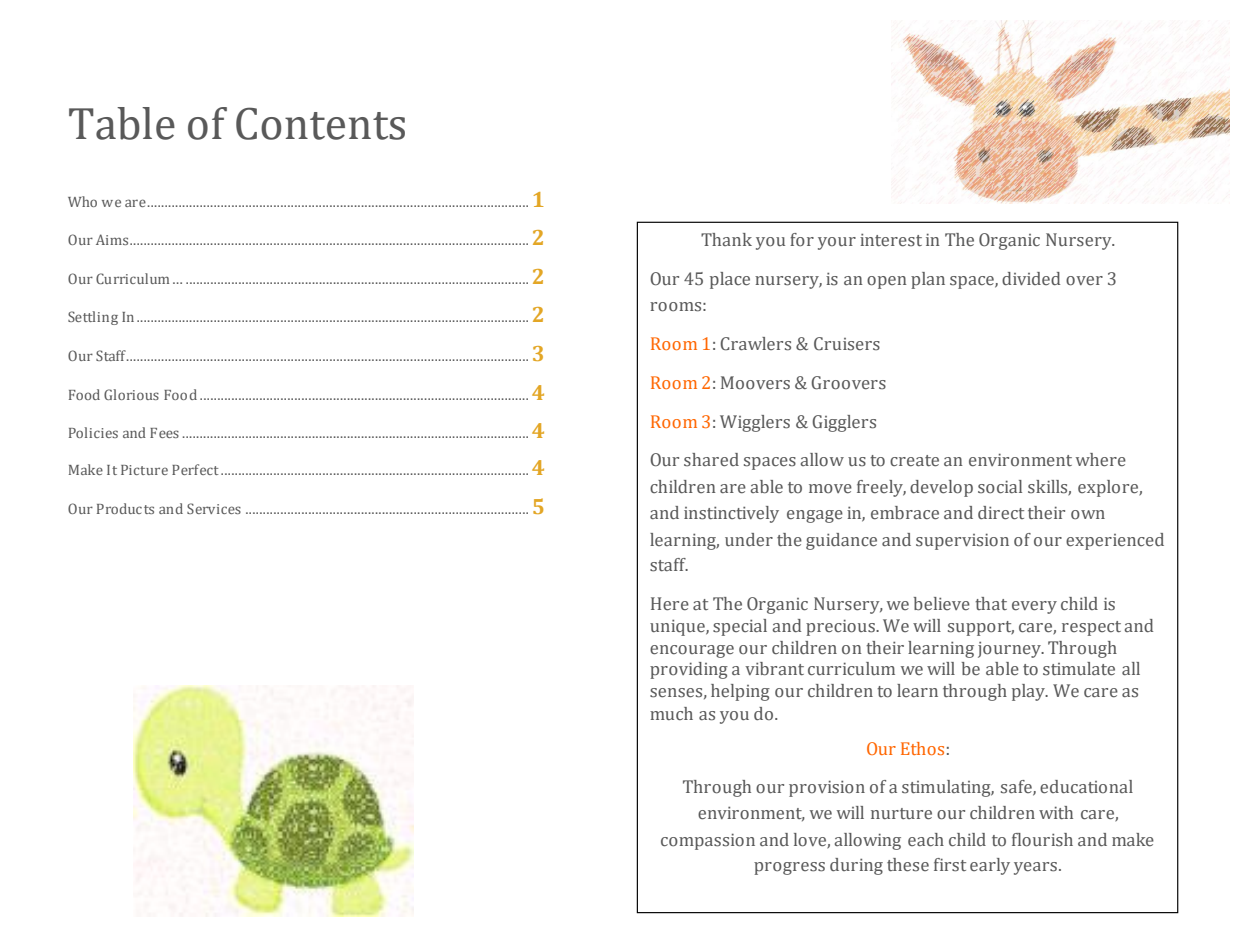  I want to click on compassion, so click(708, 841).
